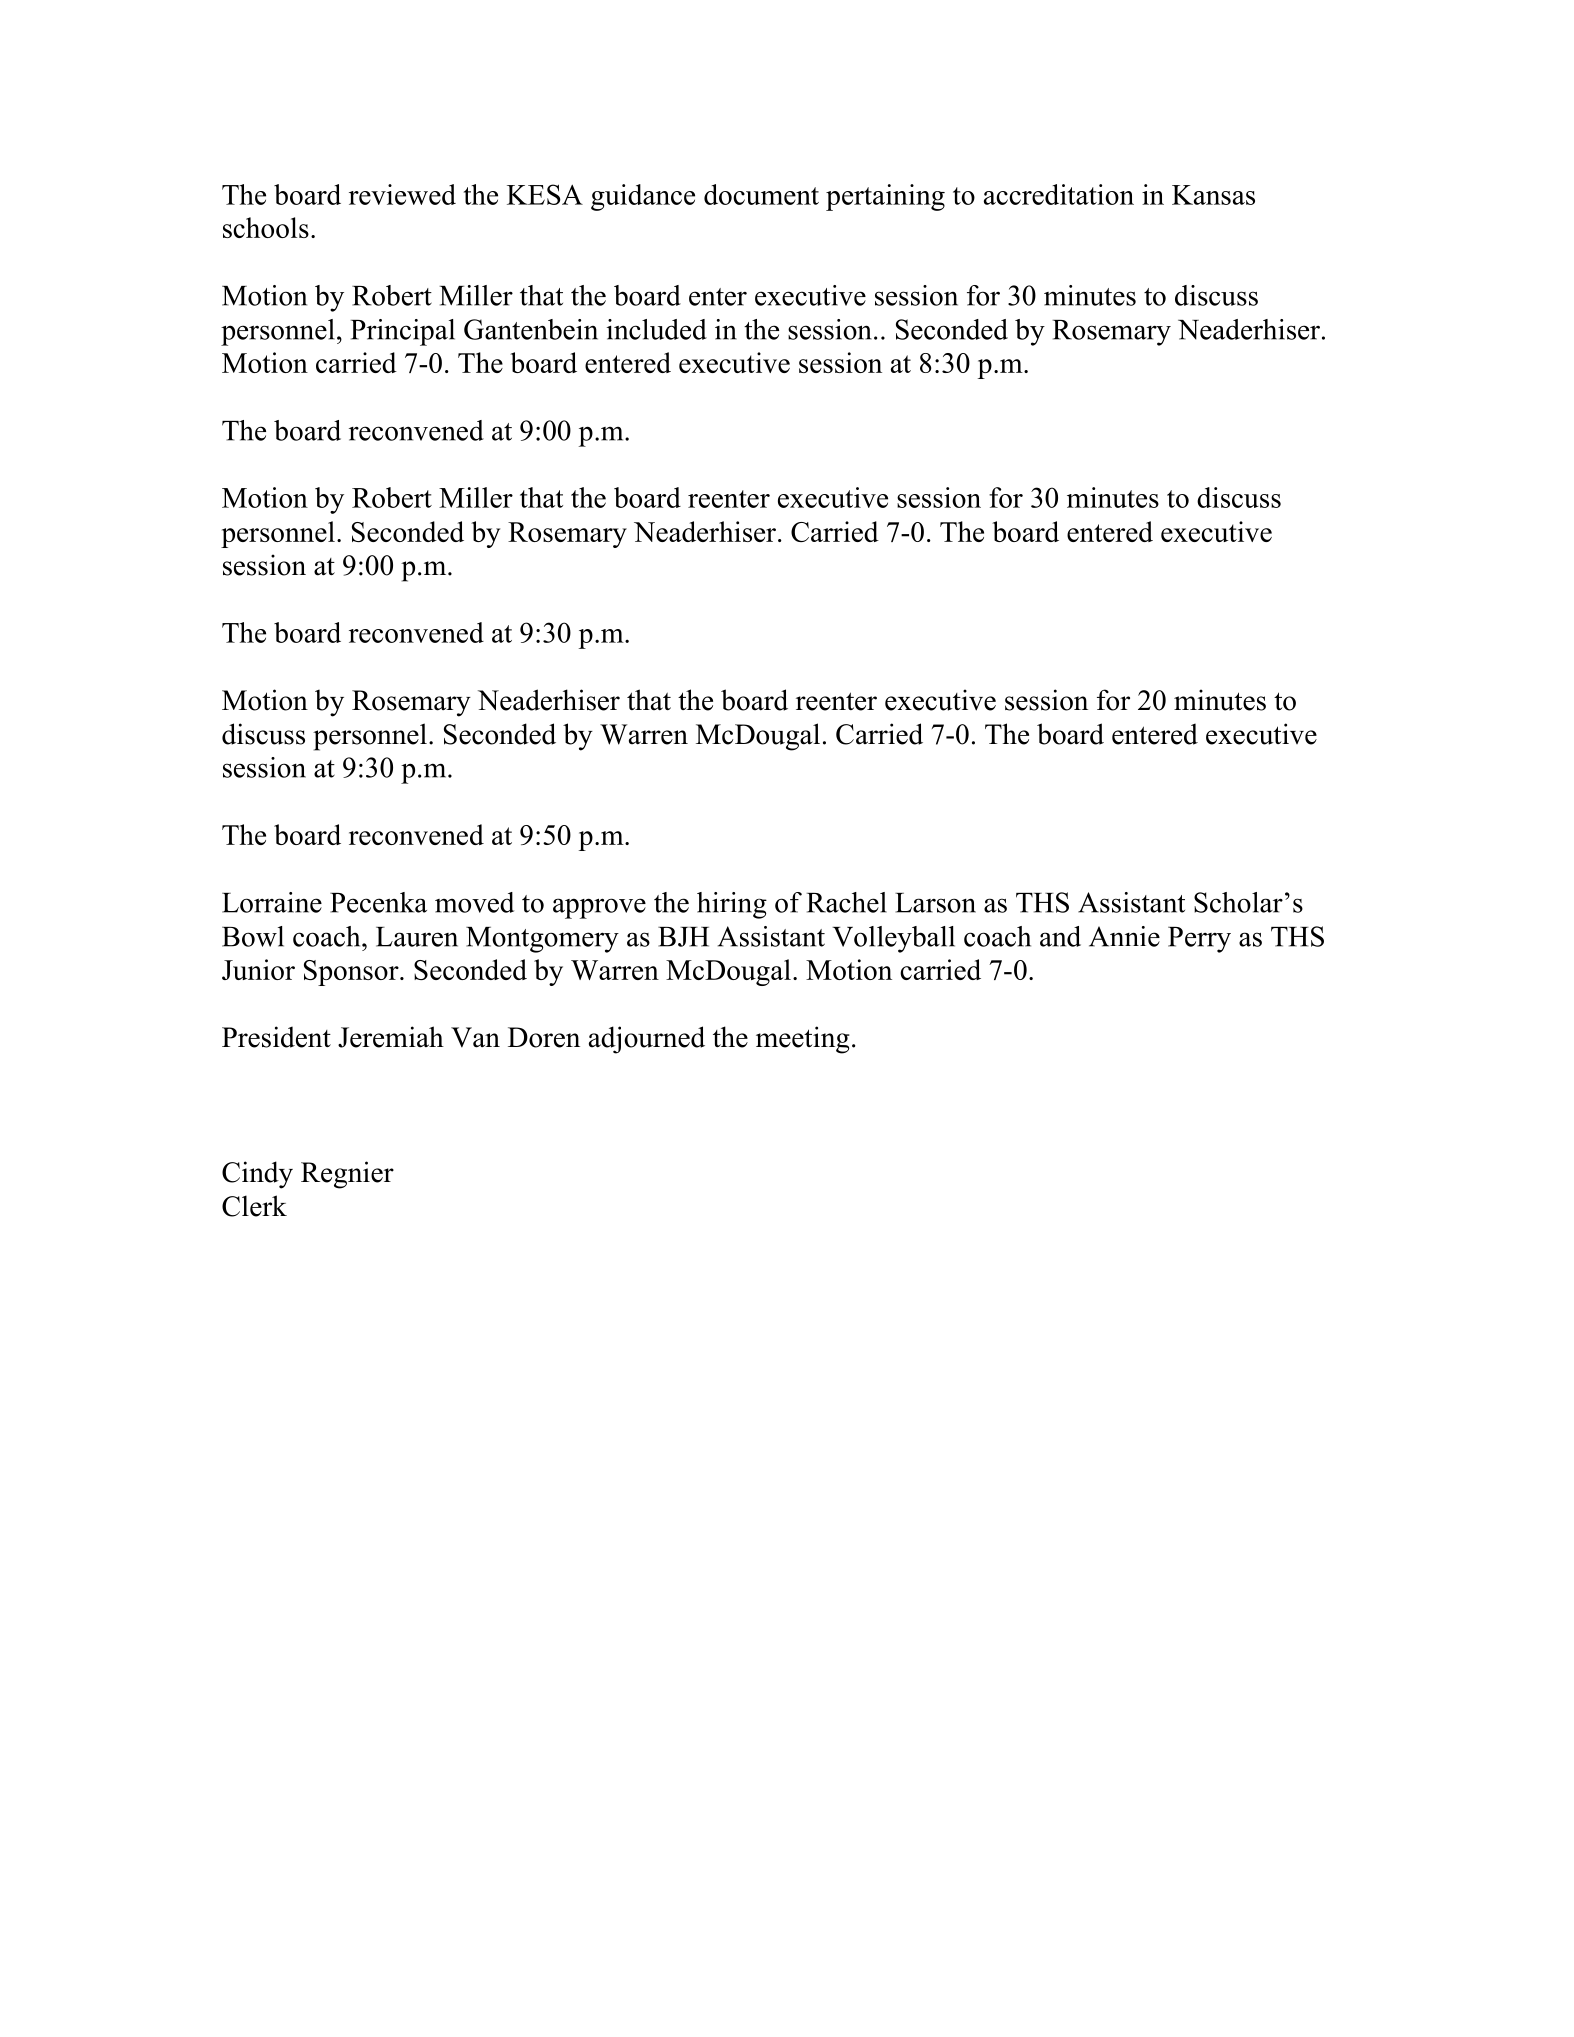  I want to click on reviewed, so click(402, 194).
